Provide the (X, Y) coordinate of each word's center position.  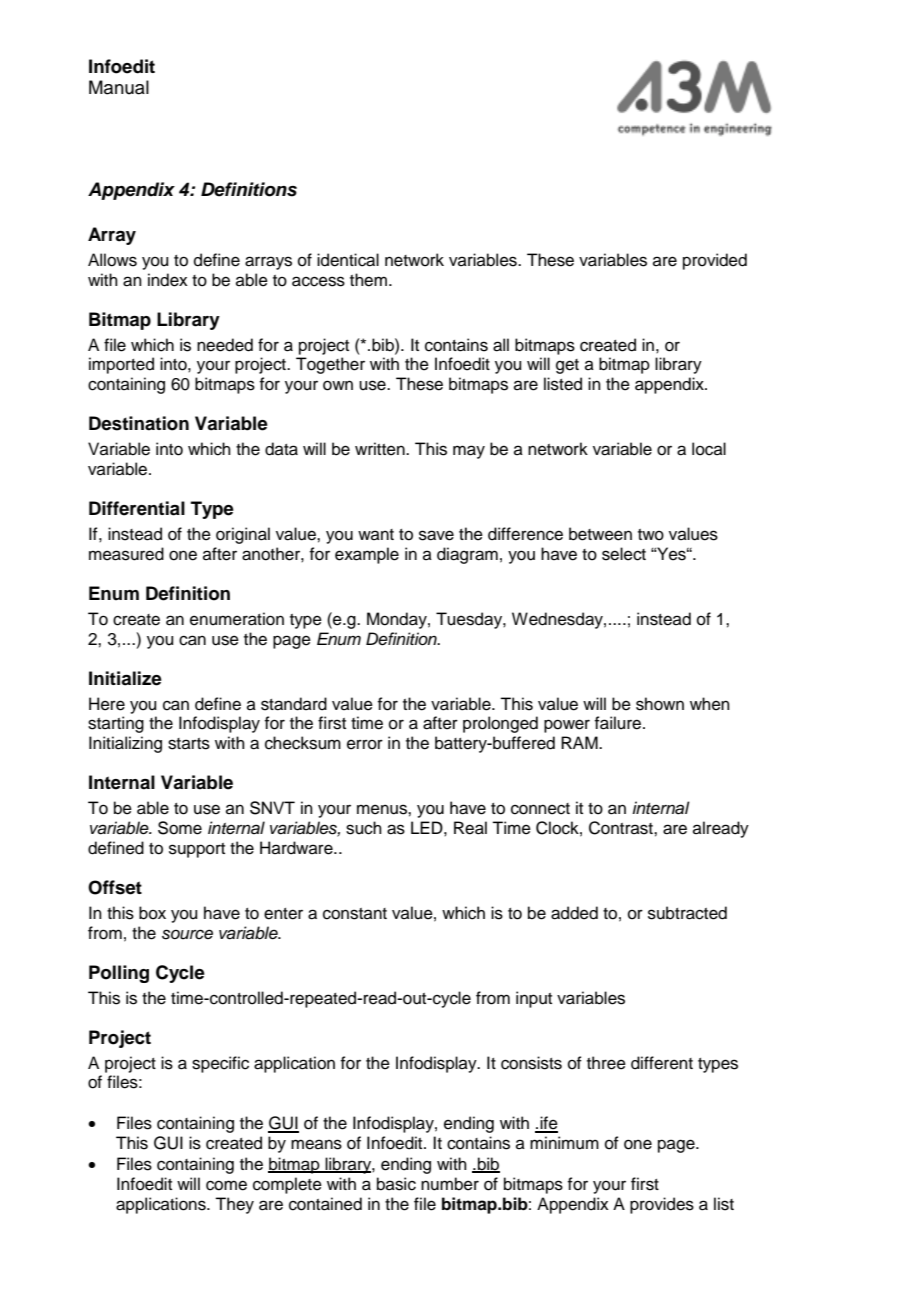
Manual (119, 87)
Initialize (125, 678)
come (226, 1185)
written (381, 449)
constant (355, 914)
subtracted (687, 913)
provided (715, 261)
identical (348, 260)
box (152, 913)
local (709, 449)
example (367, 555)
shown (660, 704)
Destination (139, 423)
